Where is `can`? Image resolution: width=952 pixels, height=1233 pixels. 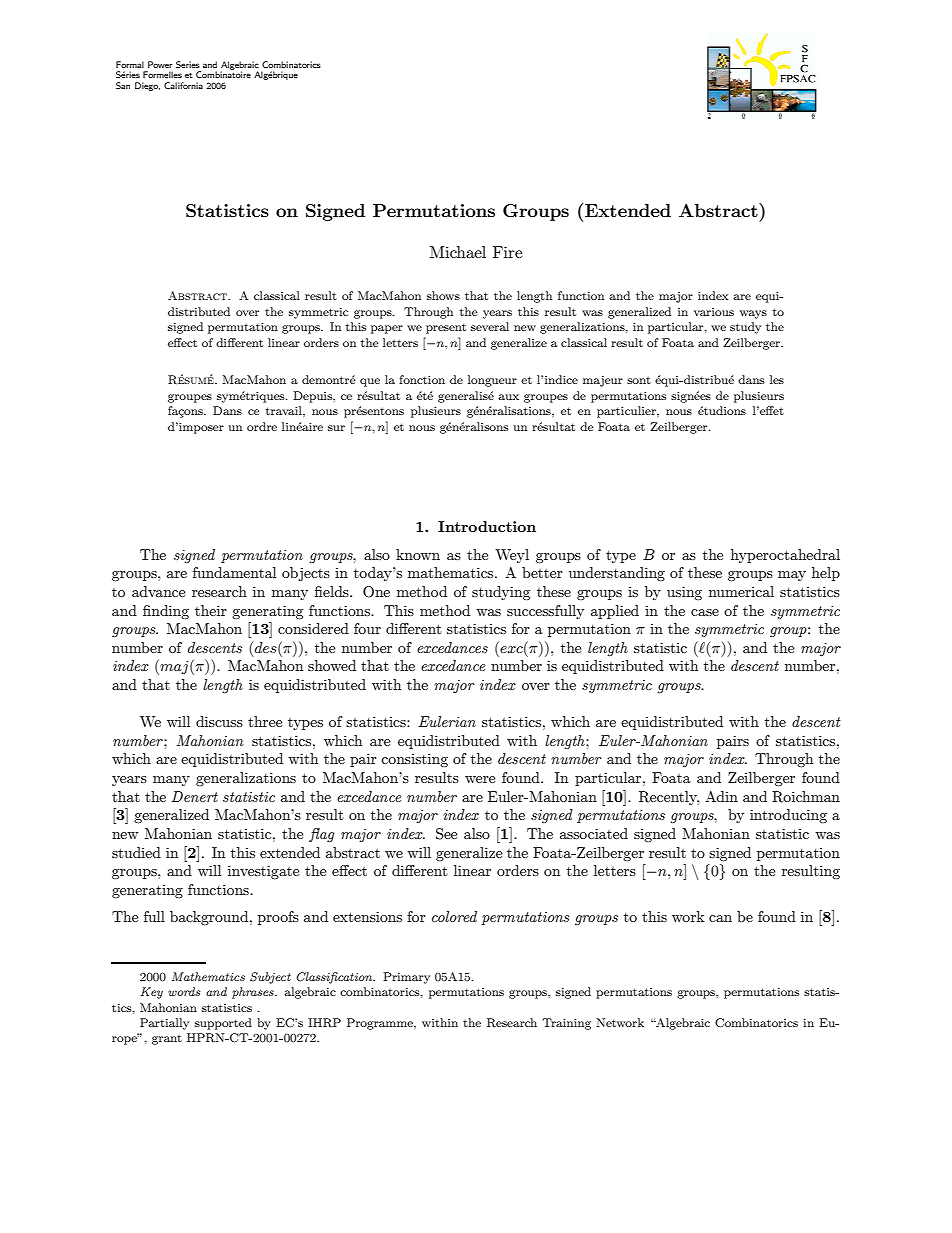 can is located at coordinates (720, 918).
